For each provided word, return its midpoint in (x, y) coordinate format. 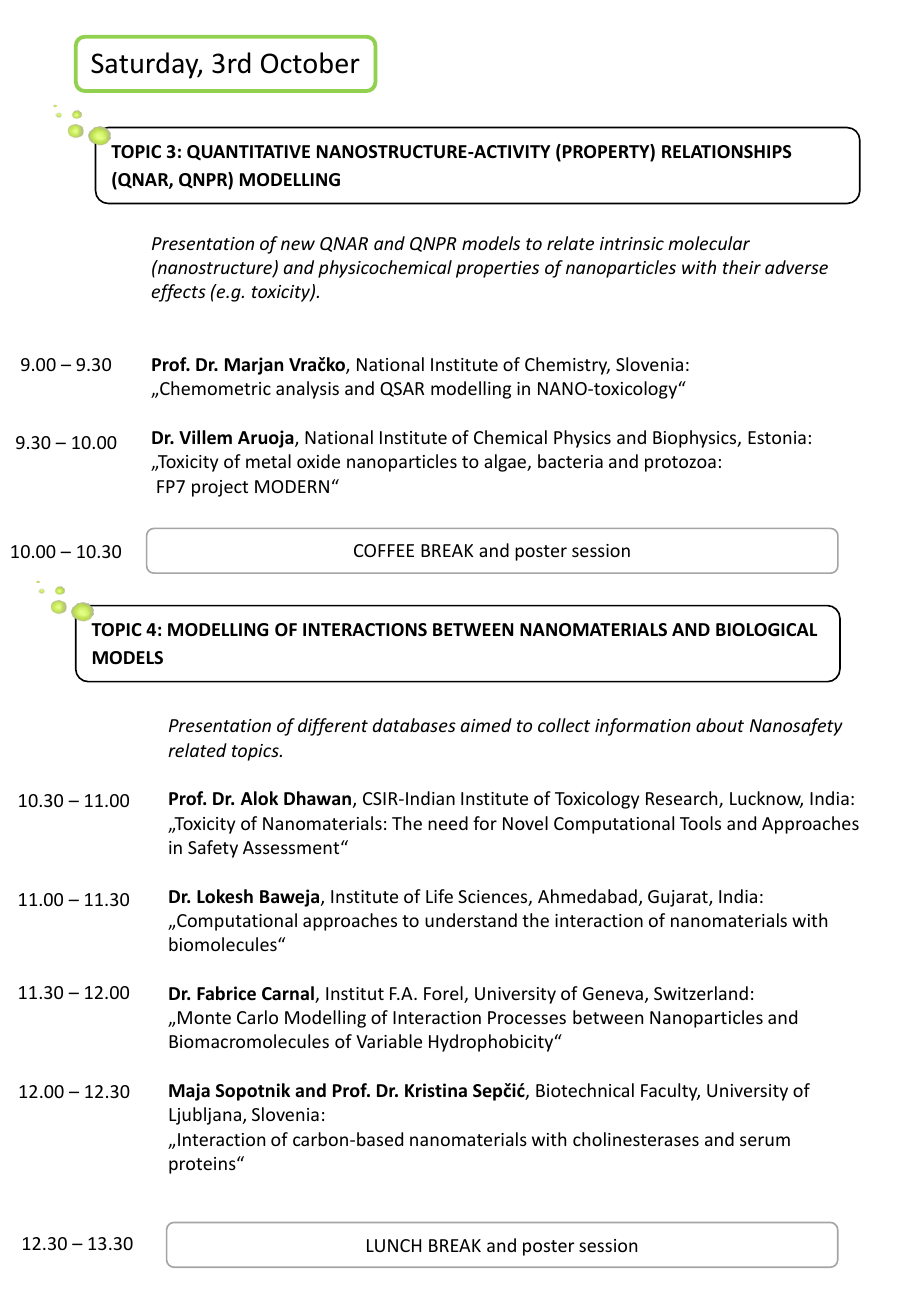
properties (497, 269)
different (333, 727)
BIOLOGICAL (766, 630)
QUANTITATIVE (248, 152)
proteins (203, 1165)
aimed (486, 725)
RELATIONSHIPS (727, 152)
